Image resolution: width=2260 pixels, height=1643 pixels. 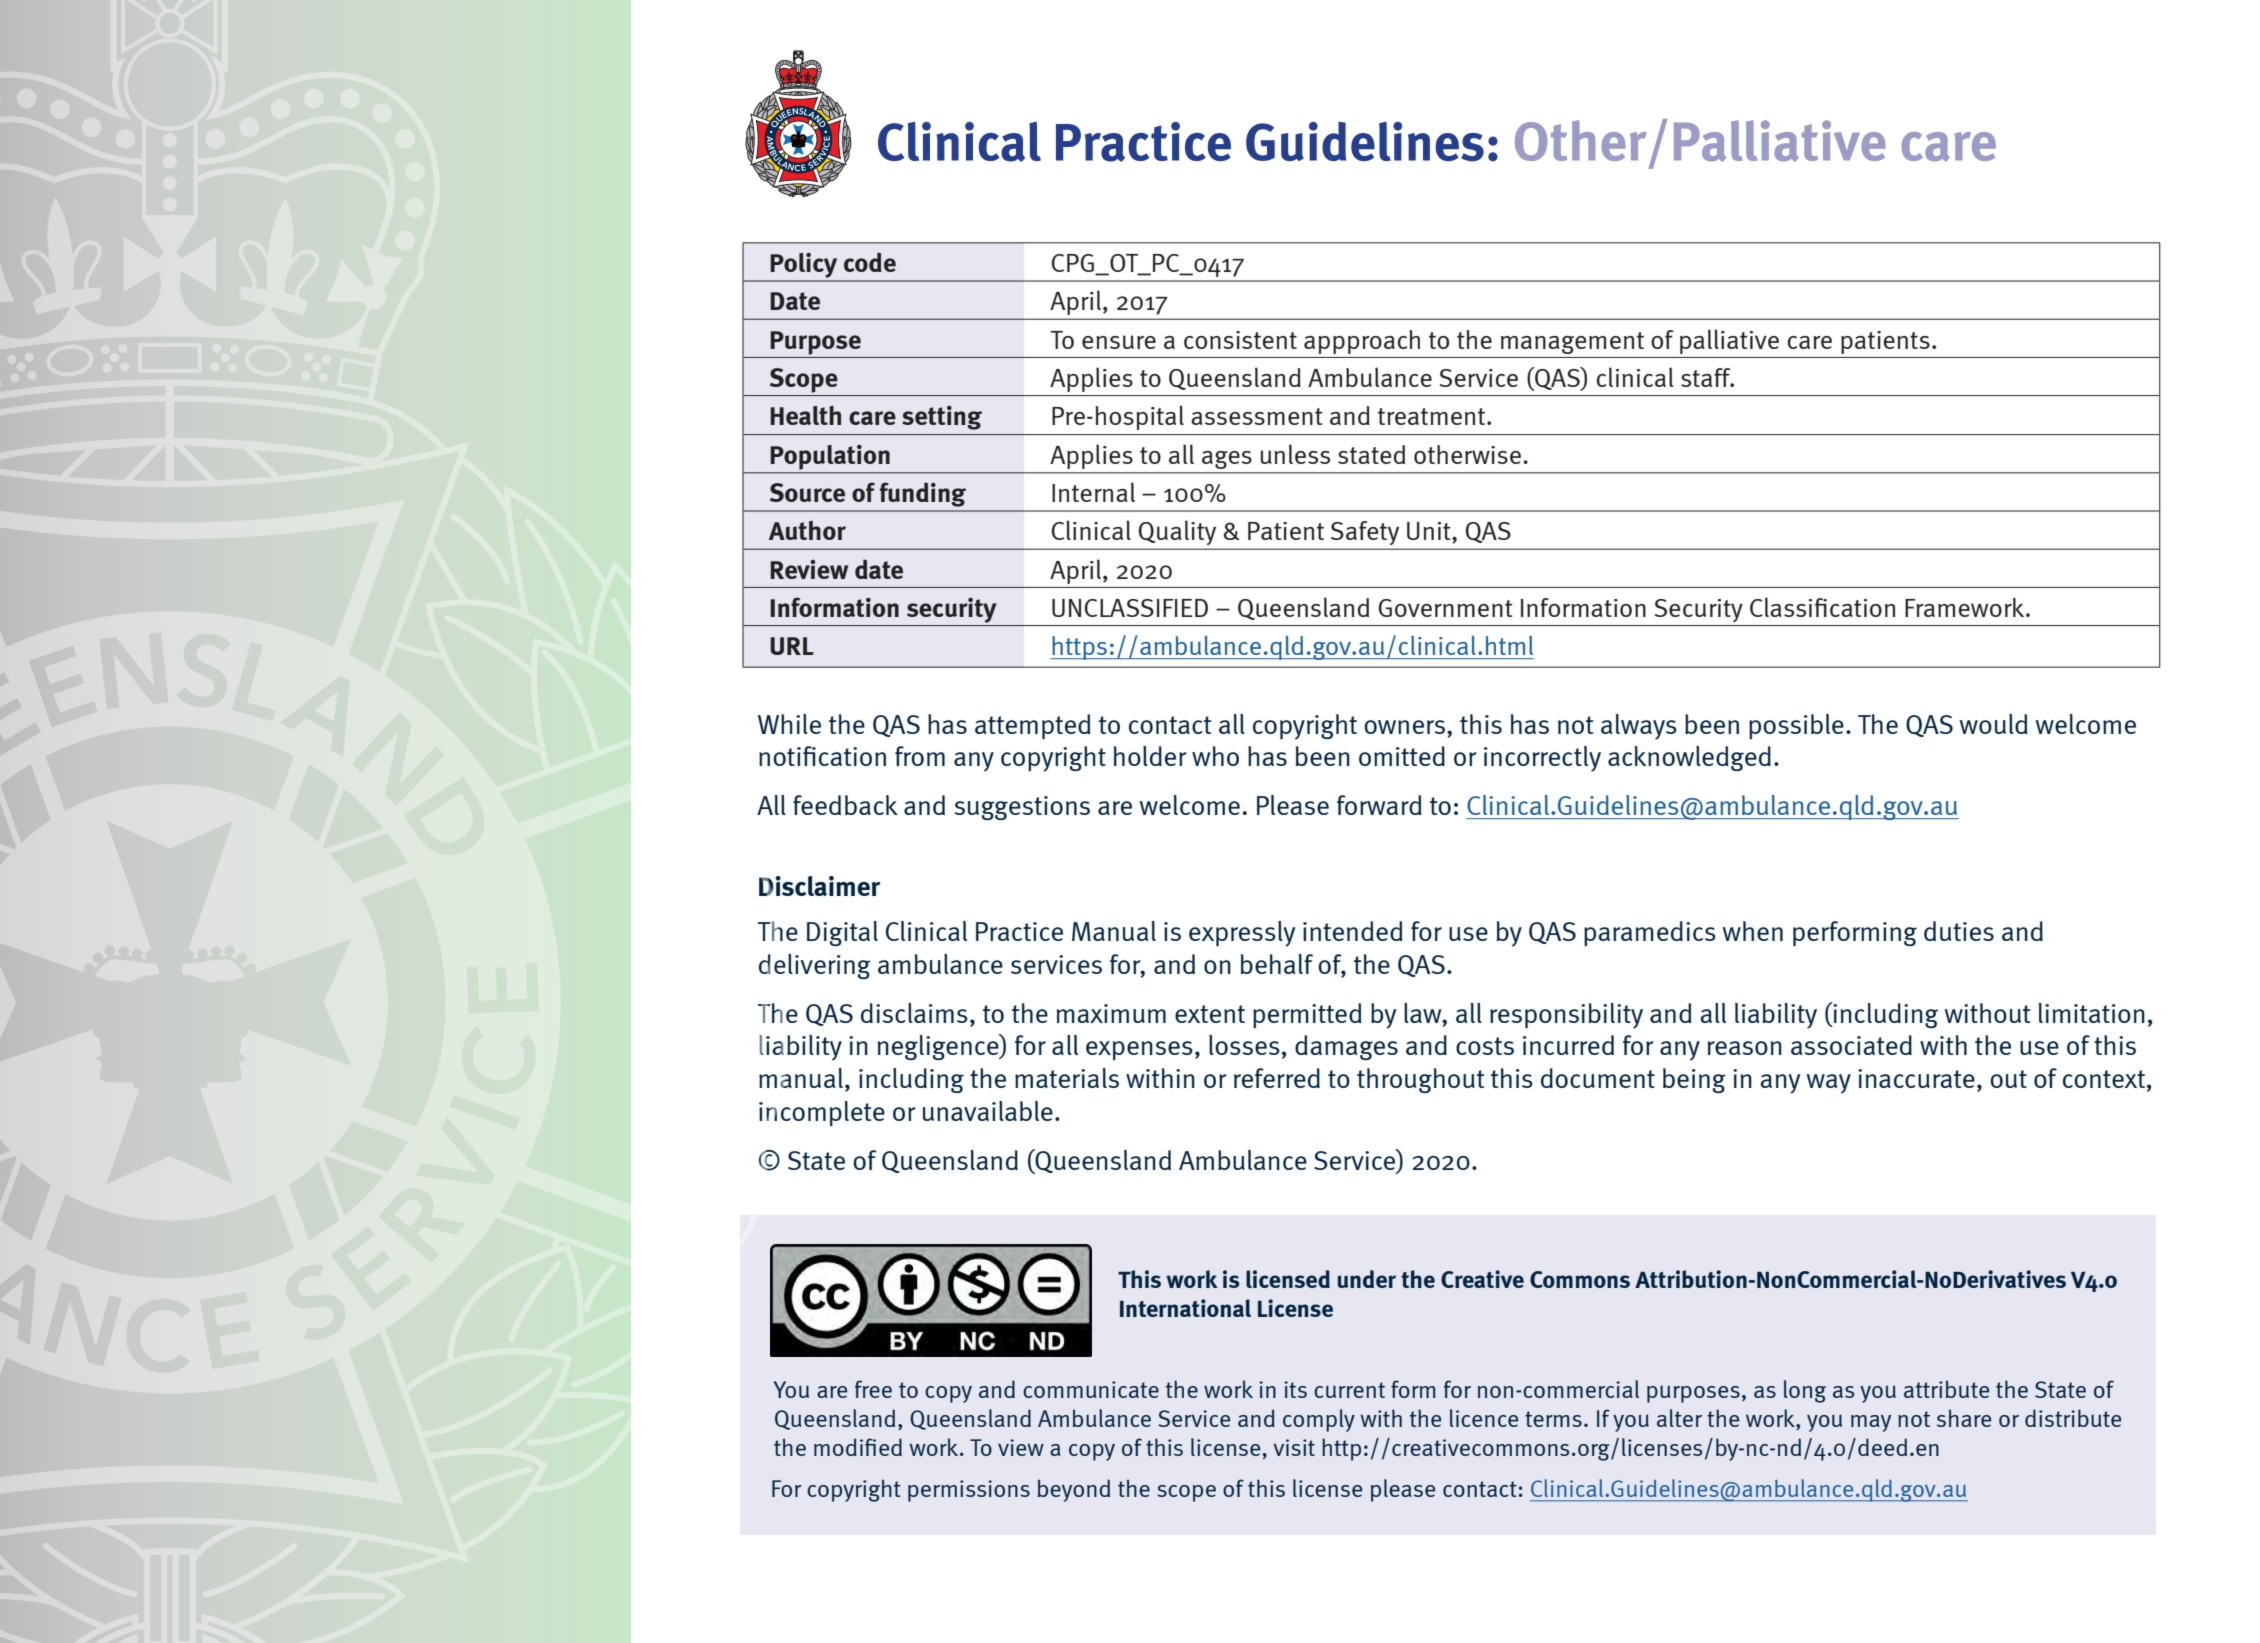 I want to click on duties, so click(x=1959, y=931).
